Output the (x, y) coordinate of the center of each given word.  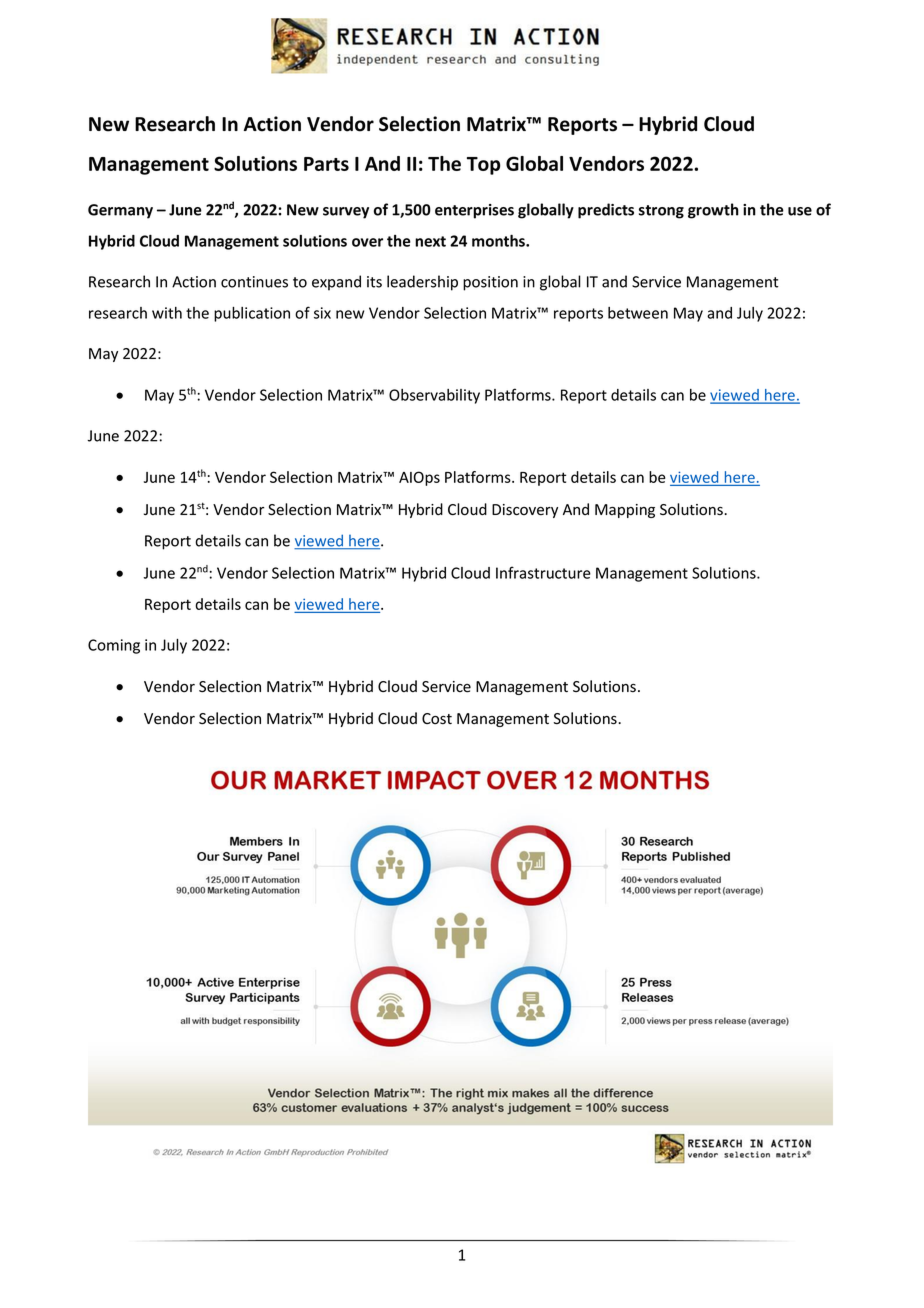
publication (252, 314)
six (322, 313)
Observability (434, 396)
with (167, 313)
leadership (422, 283)
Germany (120, 211)
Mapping (625, 511)
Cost (437, 719)
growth (713, 211)
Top (483, 166)
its (374, 282)
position (490, 283)
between (638, 313)
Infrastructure (543, 572)
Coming (114, 646)
